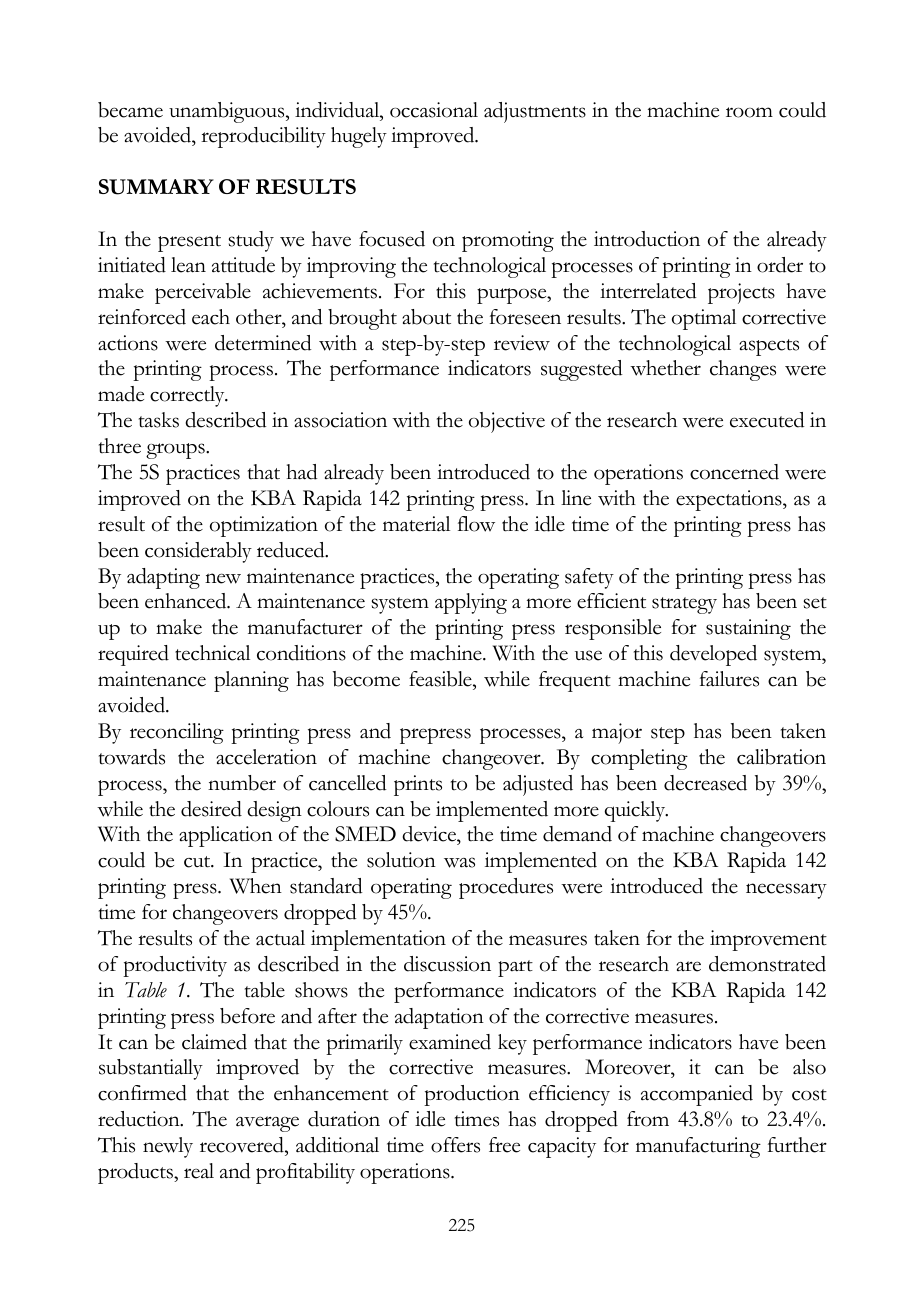 This screenshot has width=924, height=1304. Describe the element at coordinates (471, 603) in the screenshot. I see `applying` at that location.
